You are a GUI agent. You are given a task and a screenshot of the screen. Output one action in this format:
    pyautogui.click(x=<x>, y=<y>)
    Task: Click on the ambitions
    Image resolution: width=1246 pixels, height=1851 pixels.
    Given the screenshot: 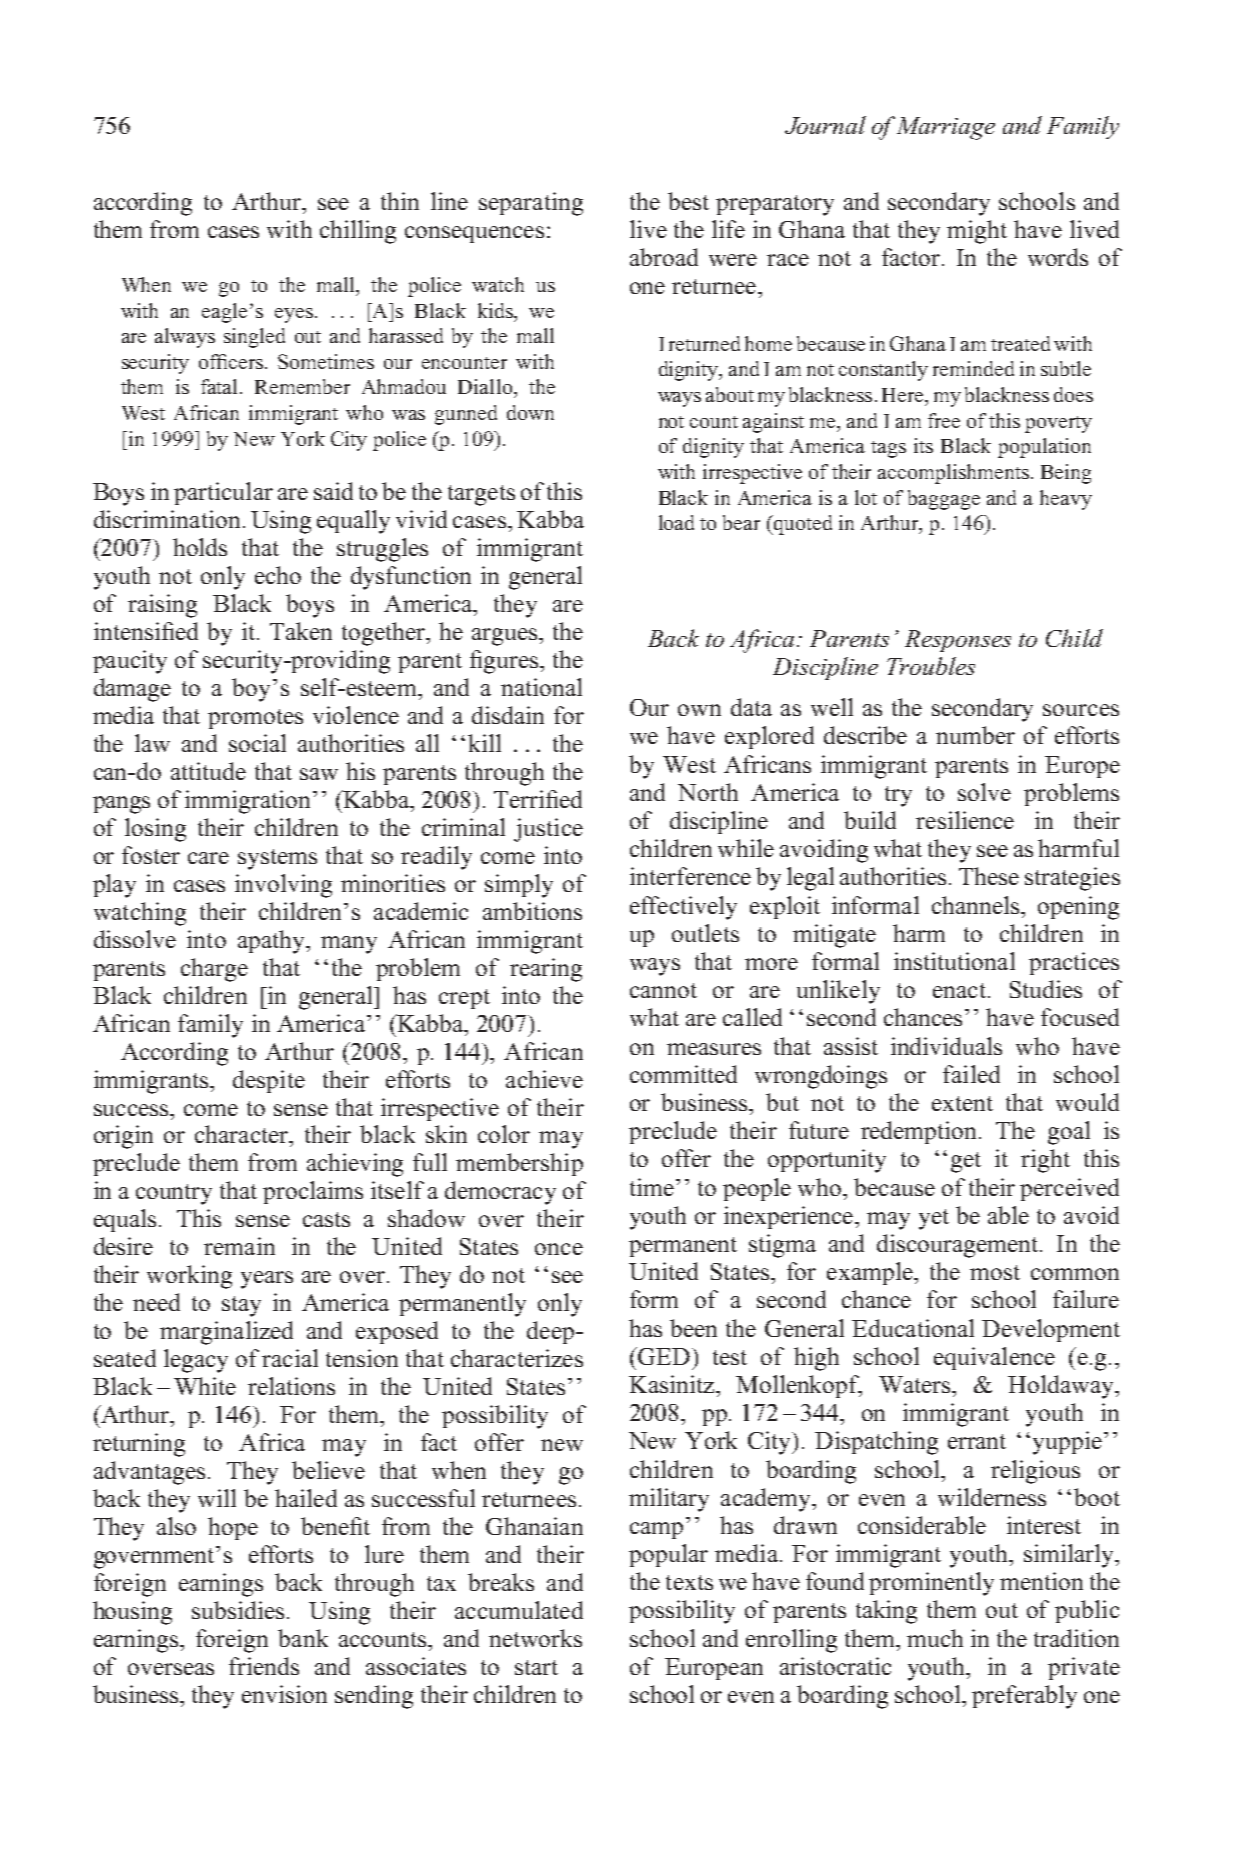 What is the action you would take?
    pyautogui.click(x=532, y=911)
